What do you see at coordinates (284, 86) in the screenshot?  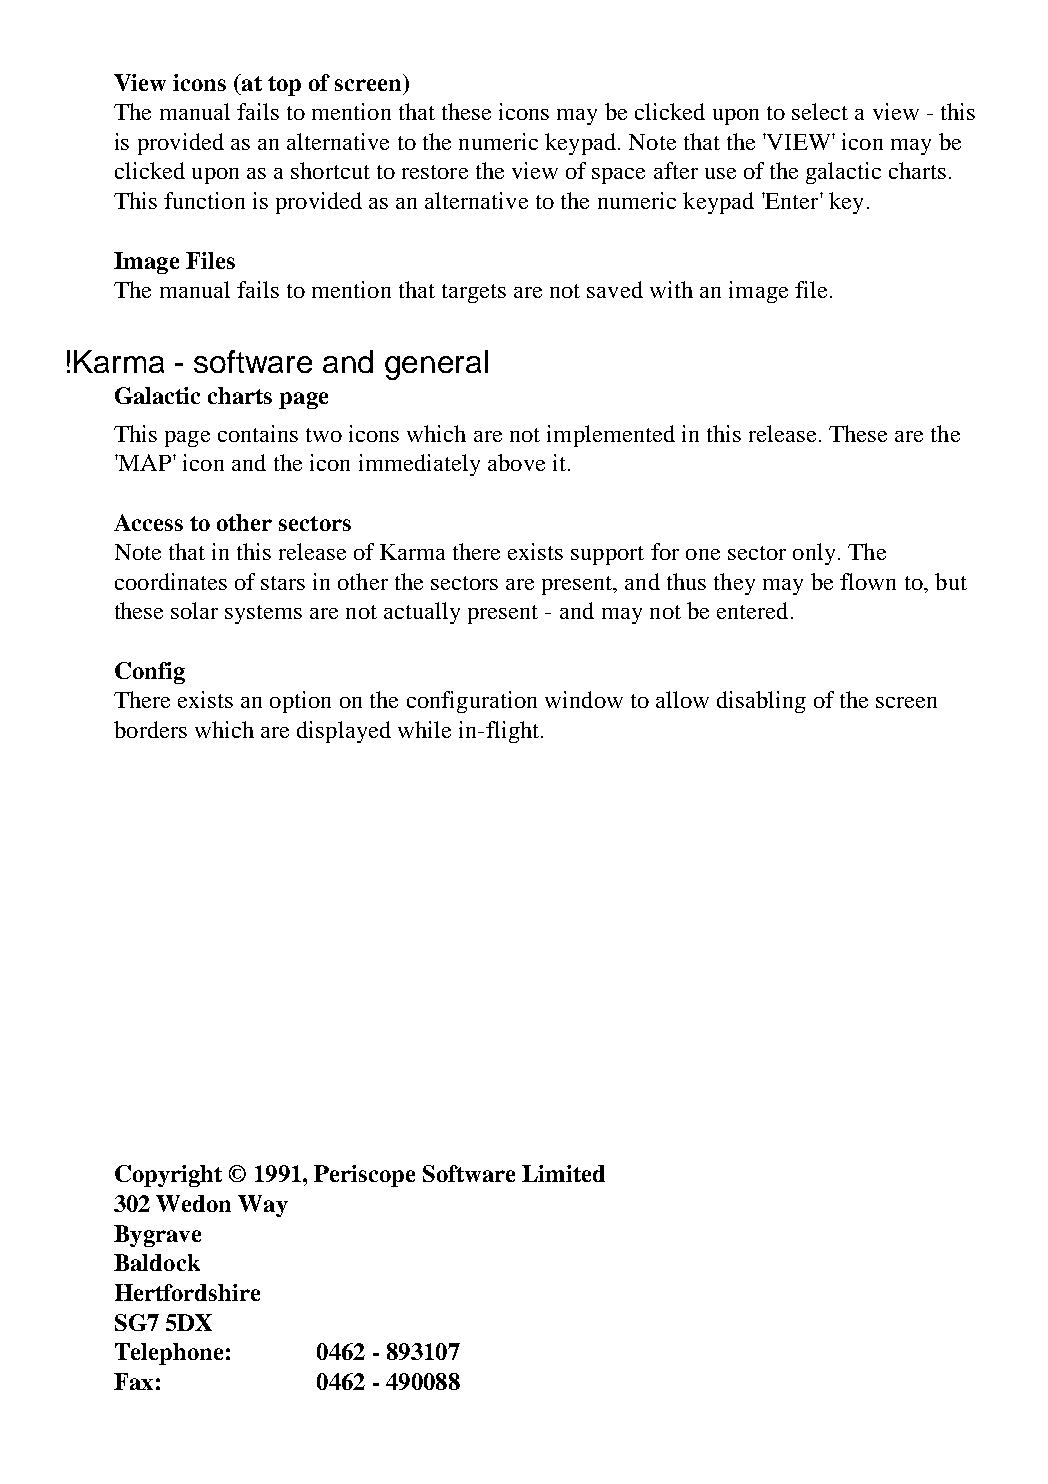 I see `top` at bounding box center [284, 86].
